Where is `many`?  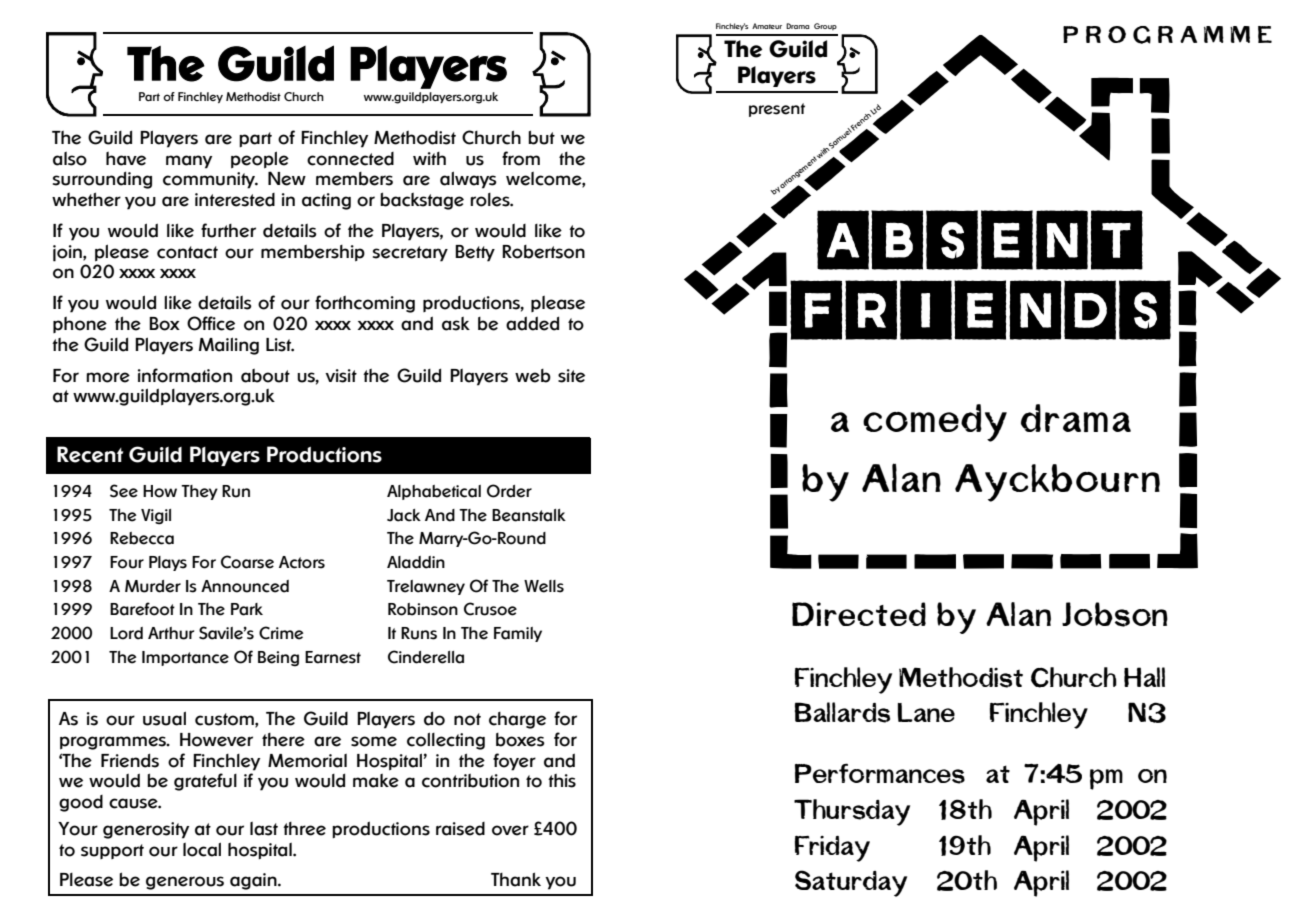 many is located at coordinates (189, 162).
